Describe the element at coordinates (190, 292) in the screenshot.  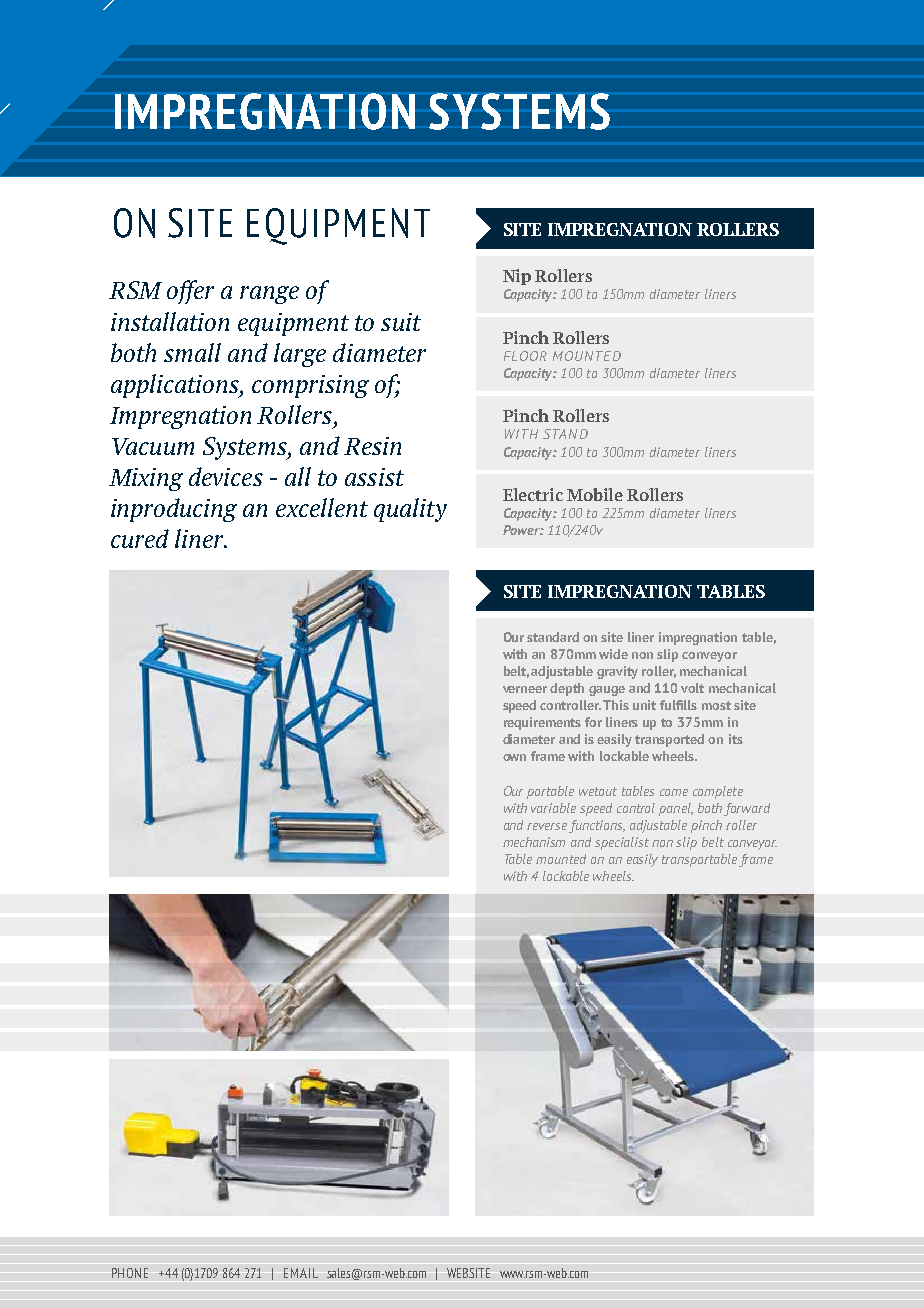
I see `offer` at that location.
